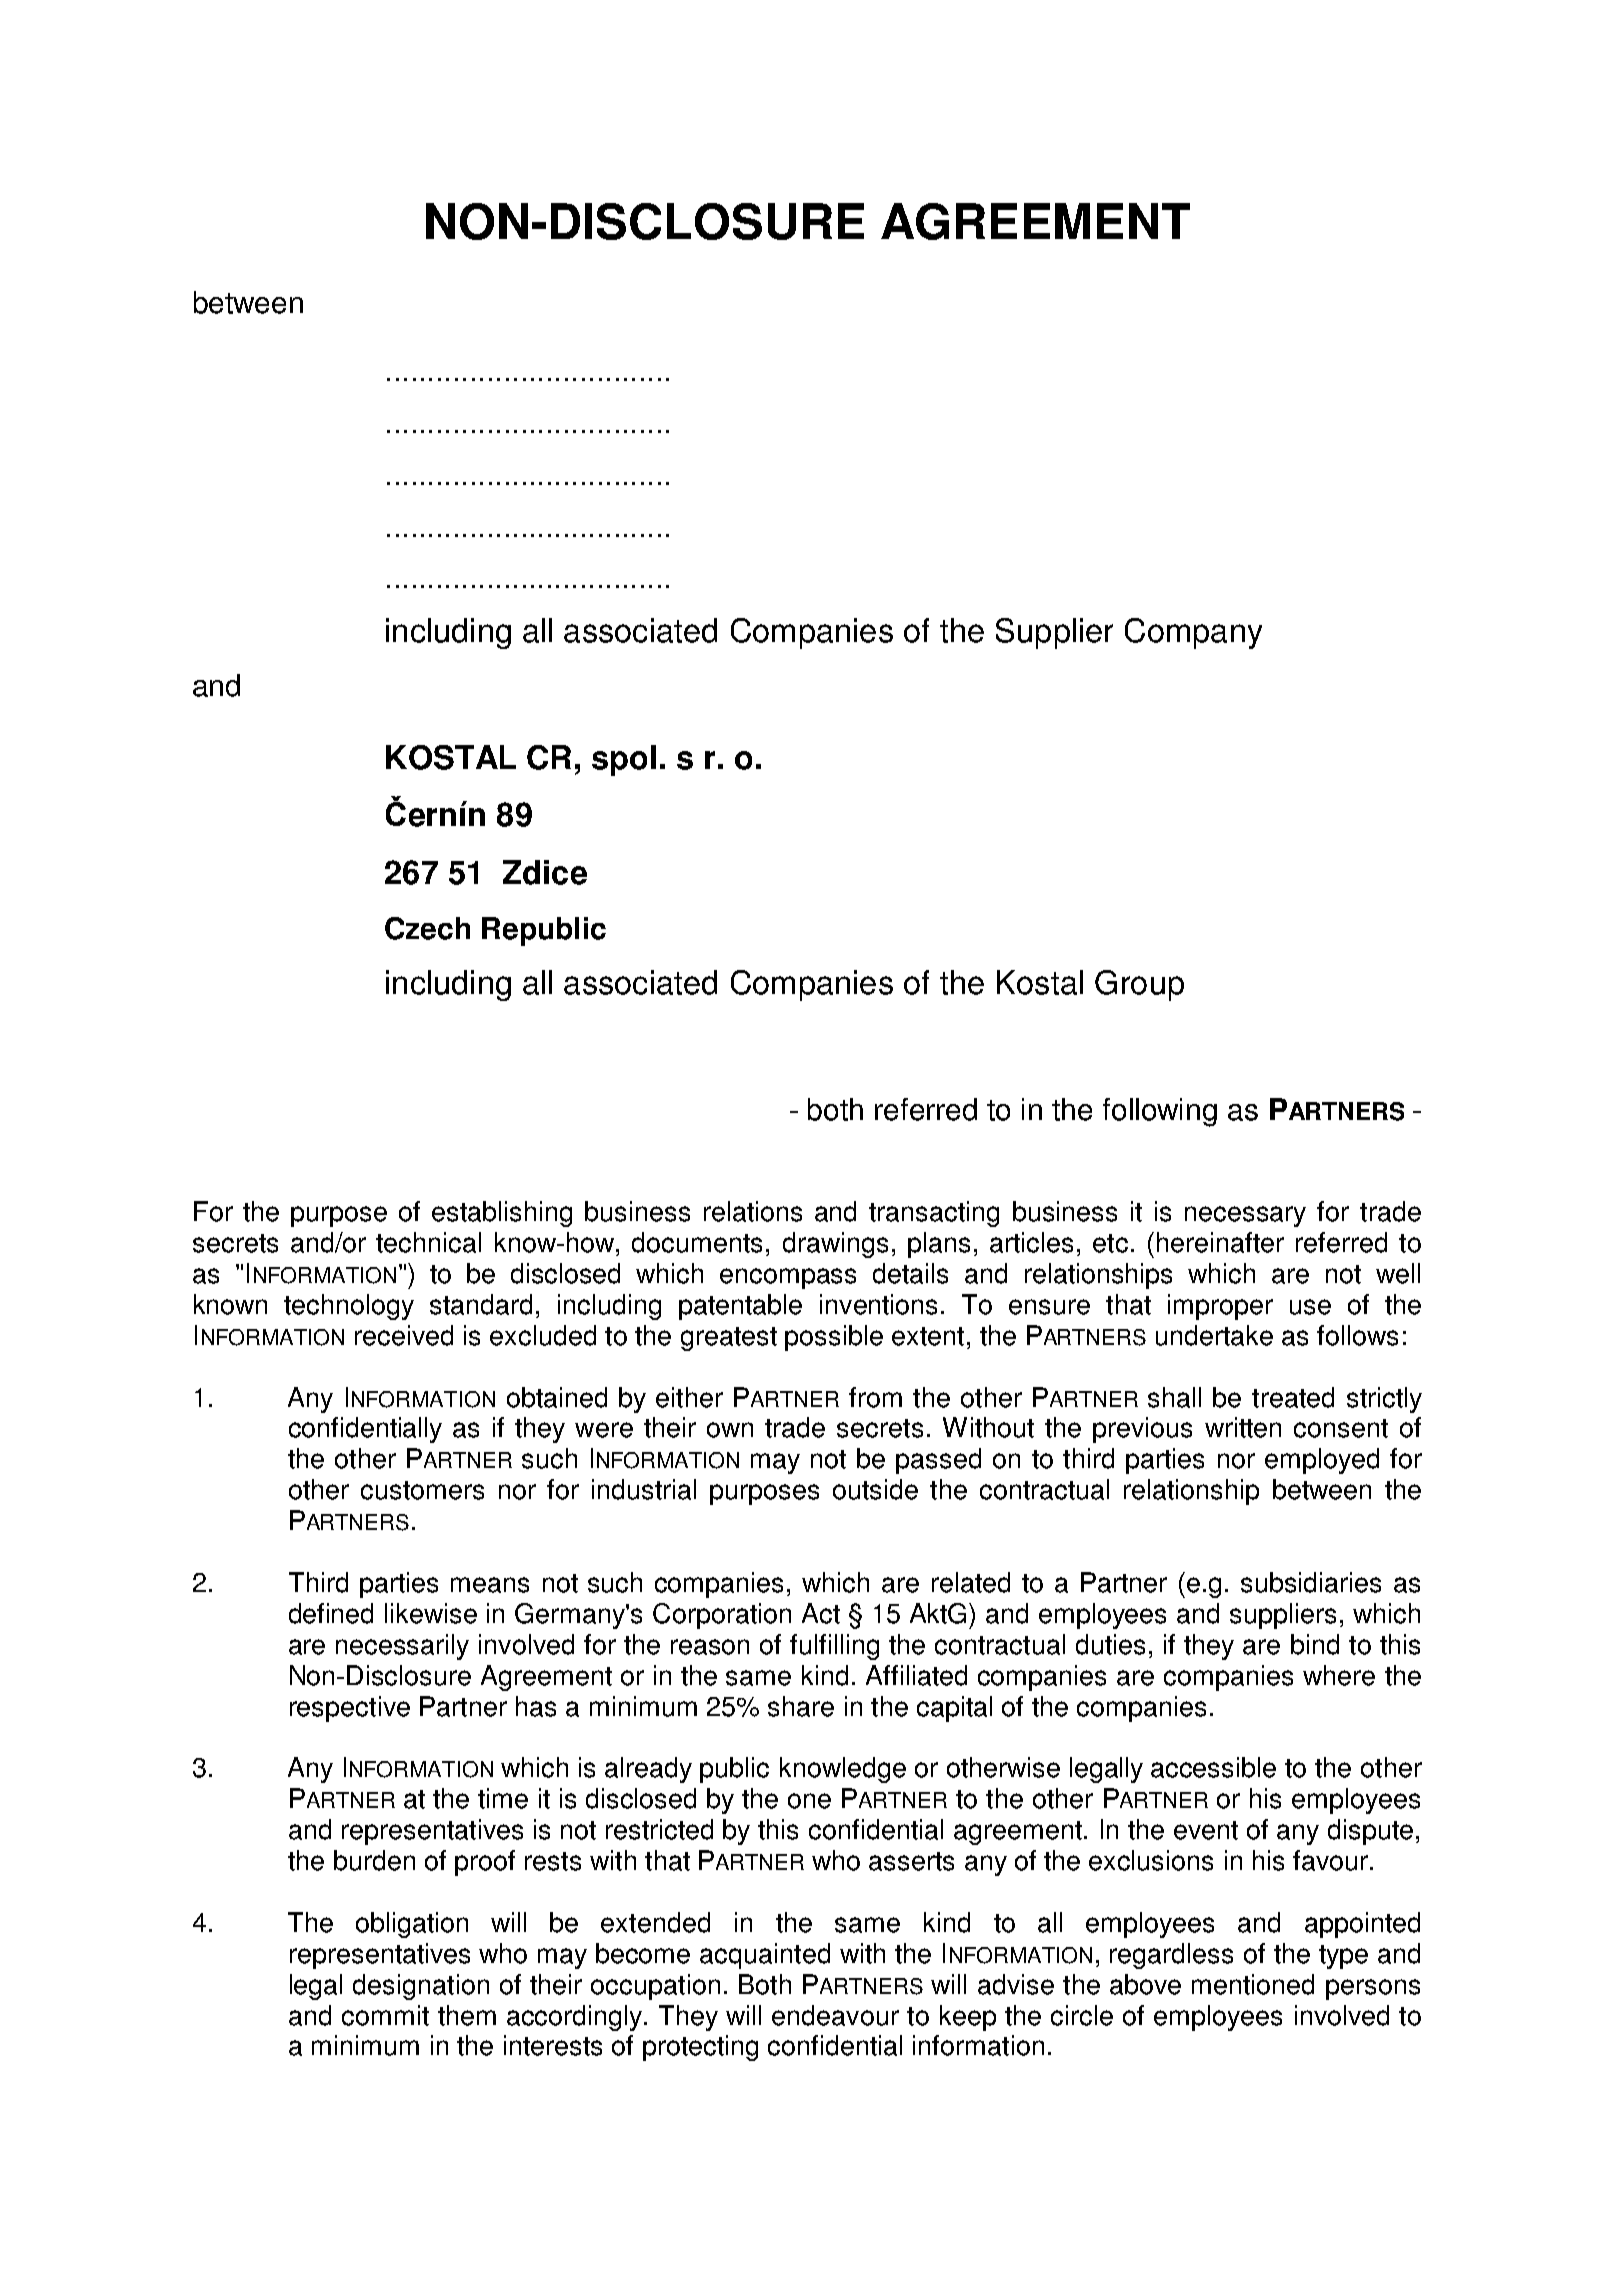  Describe the element at coordinates (1253, 1984) in the page. I see `mentioned` at that location.
